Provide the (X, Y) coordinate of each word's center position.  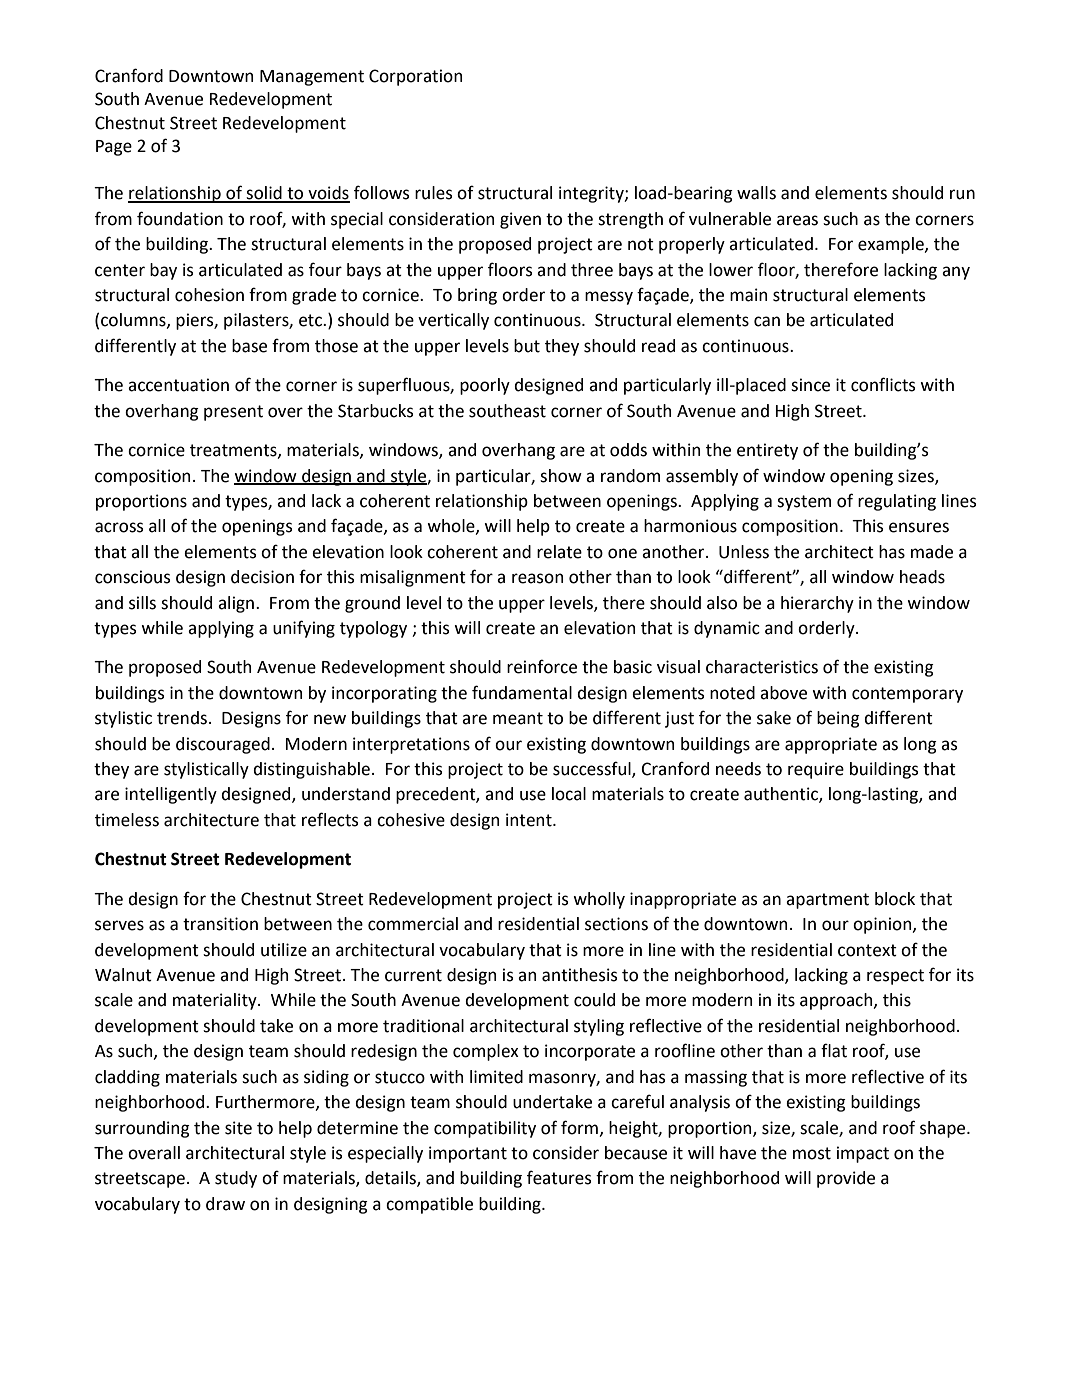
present (233, 413)
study (236, 1179)
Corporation (415, 77)
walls (756, 193)
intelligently (171, 795)
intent (530, 820)
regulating (897, 502)
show (561, 476)
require (816, 770)
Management (312, 78)
